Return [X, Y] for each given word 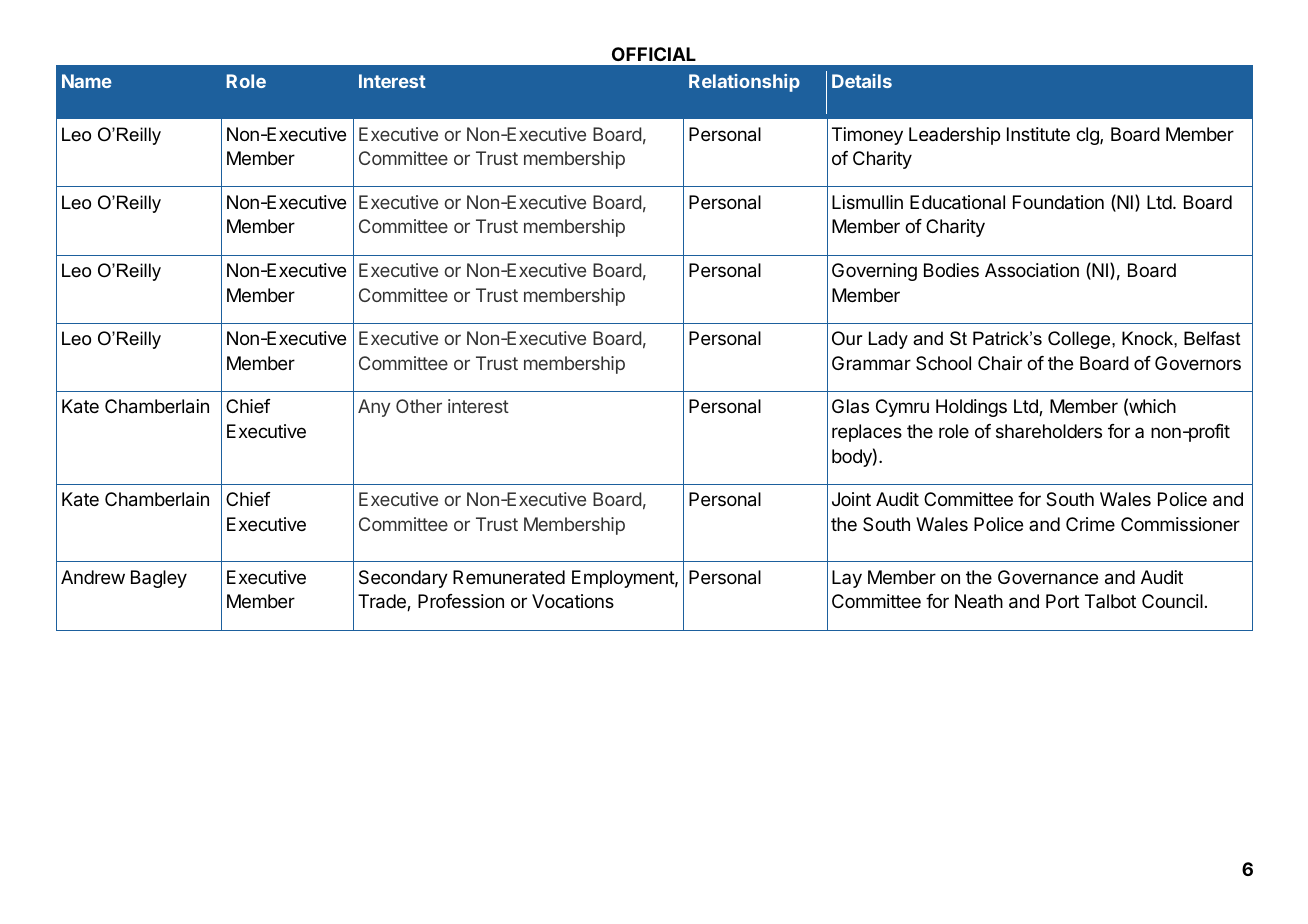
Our [847, 338]
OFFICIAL [654, 54]
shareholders [1049, 431]
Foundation [1058, 202]
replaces [867, 433]
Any [374, 408]
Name [87, 81]
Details [862, 81]
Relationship [744, 83]
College [1080, 340]
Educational [957, 202]
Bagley [159, 579]
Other [419, 406]
